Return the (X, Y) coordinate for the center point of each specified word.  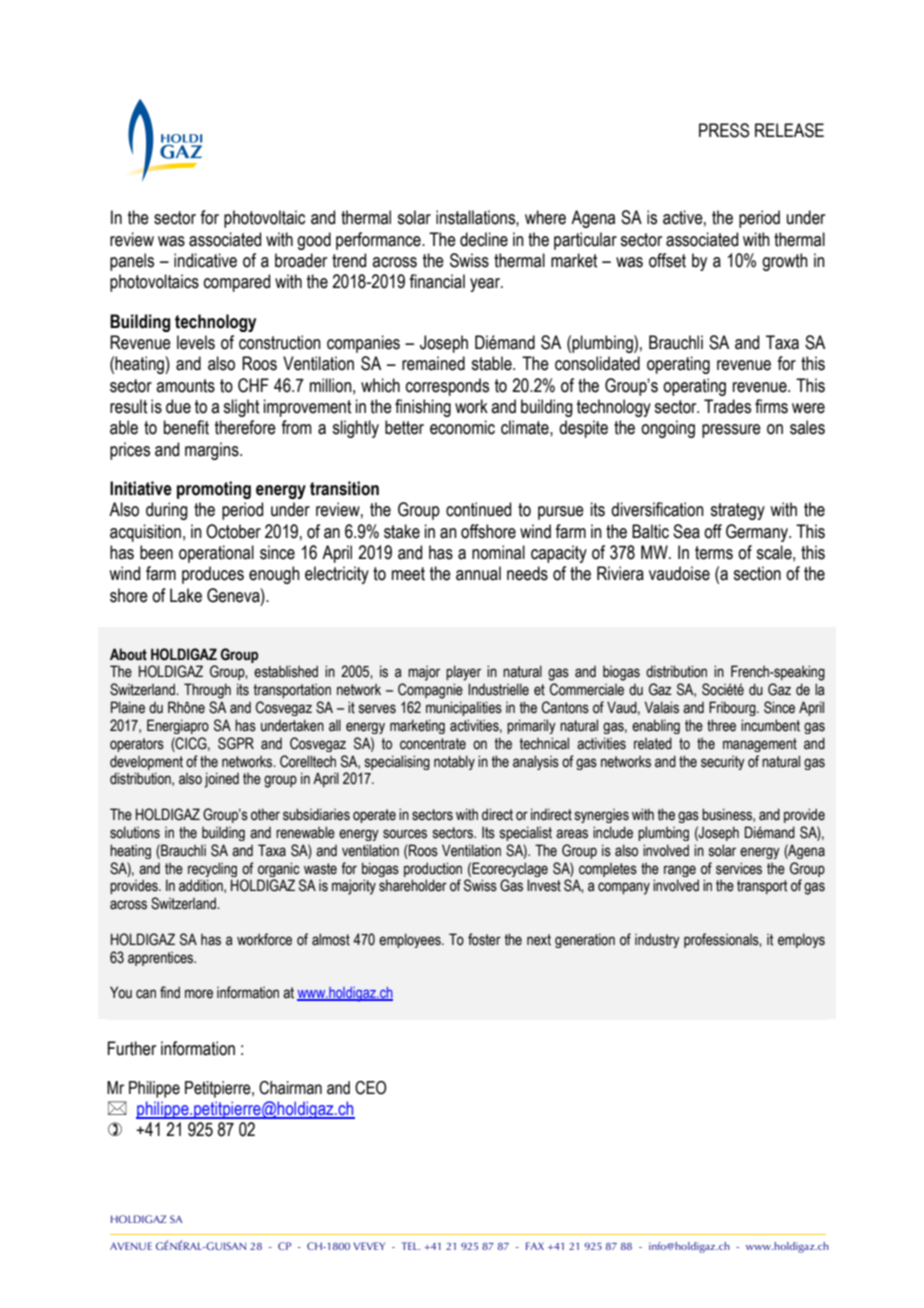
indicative (205, 260)
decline (484, 239)
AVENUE (131, 1246)
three (721, 725)
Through (207, 691)
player (463, 673)
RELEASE (789, 130)
